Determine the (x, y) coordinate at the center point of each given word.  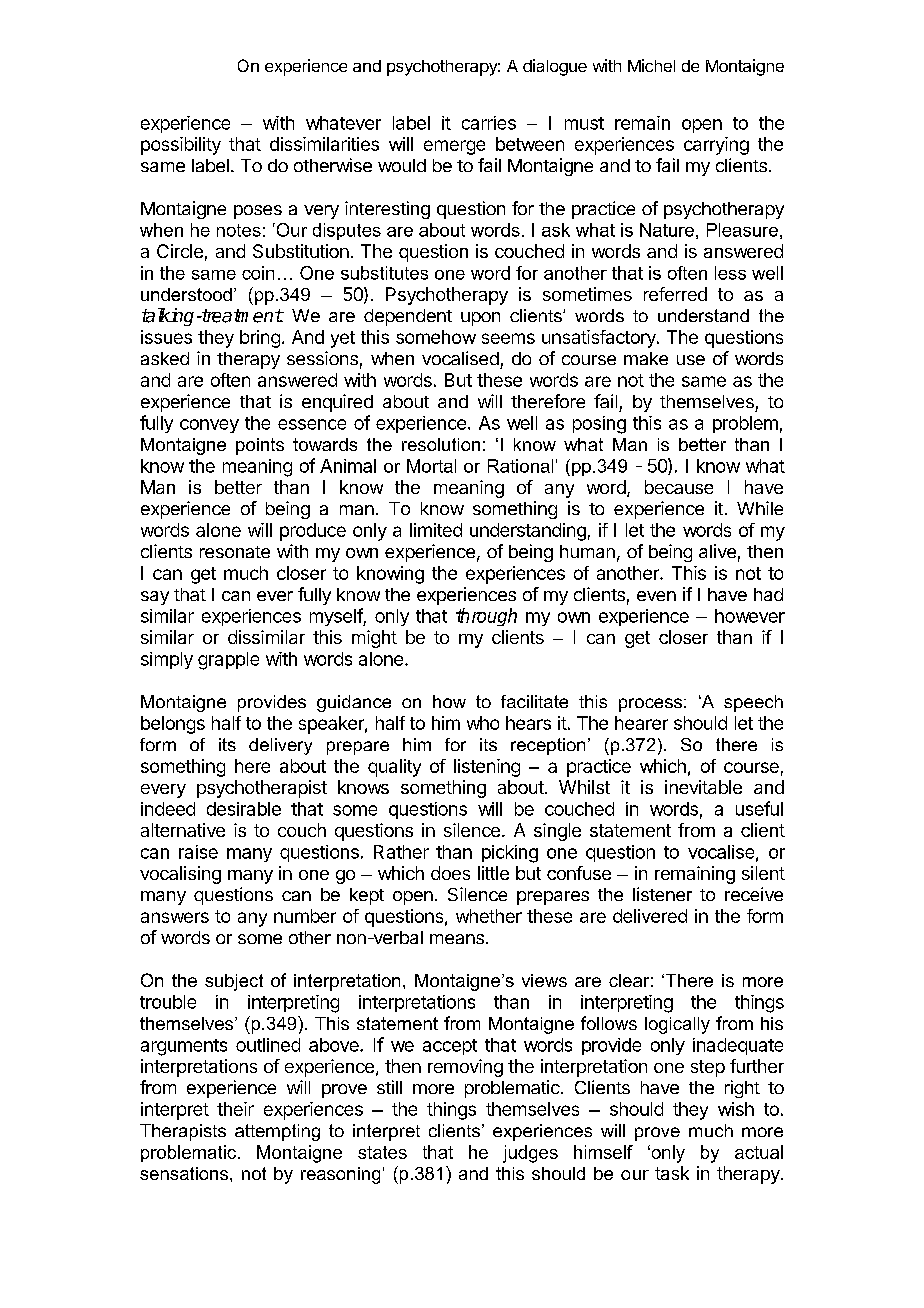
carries (489, 123)
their (235, 1109)
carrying (716, 146)
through (486, 617)
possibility (181, 146)
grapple (228, 661)
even (656, 596)
